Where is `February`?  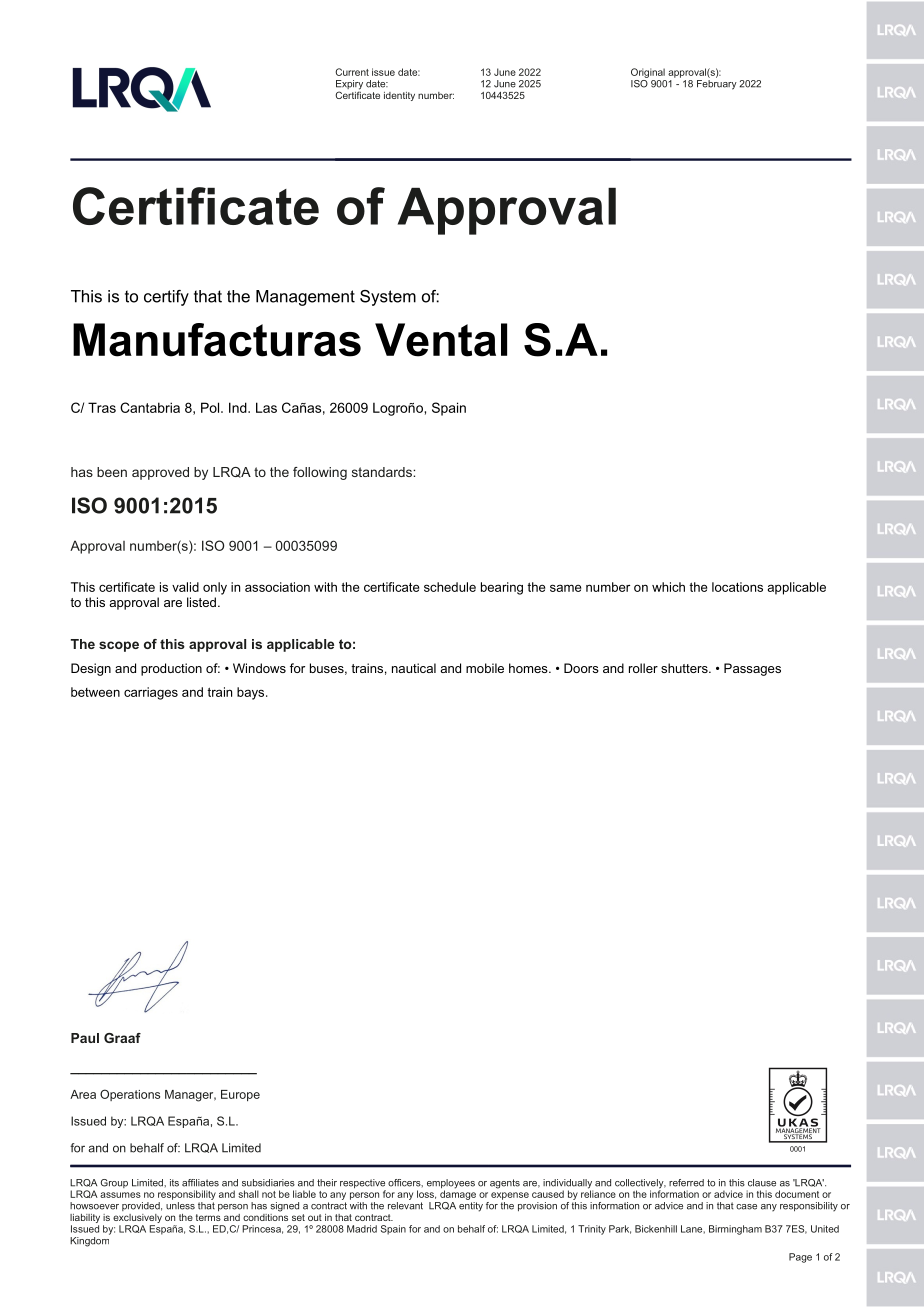
February is located at coordinates (717, 83).
